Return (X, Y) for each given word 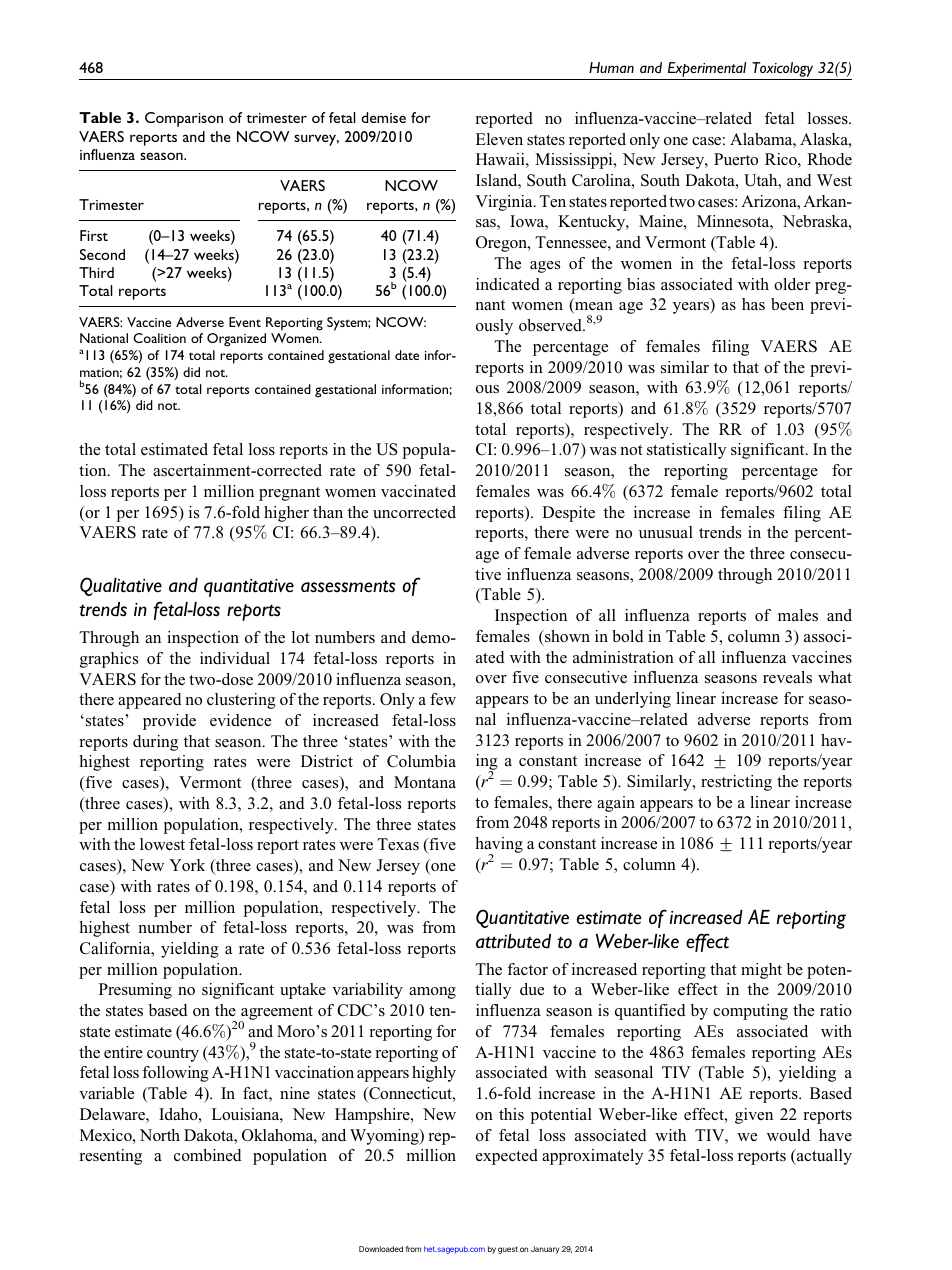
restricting (736, 783)
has (753, 304)
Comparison (184, 119)
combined (208, 1155)
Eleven (499, 139)
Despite (568, 514)
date (407, 355)
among (432, 993)
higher (286, 514)
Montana (425, 782)
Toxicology (782, 69)
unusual (666, 532)
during (155, 743)
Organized (236, 340)
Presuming (135, 991)
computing (750, 1012)
